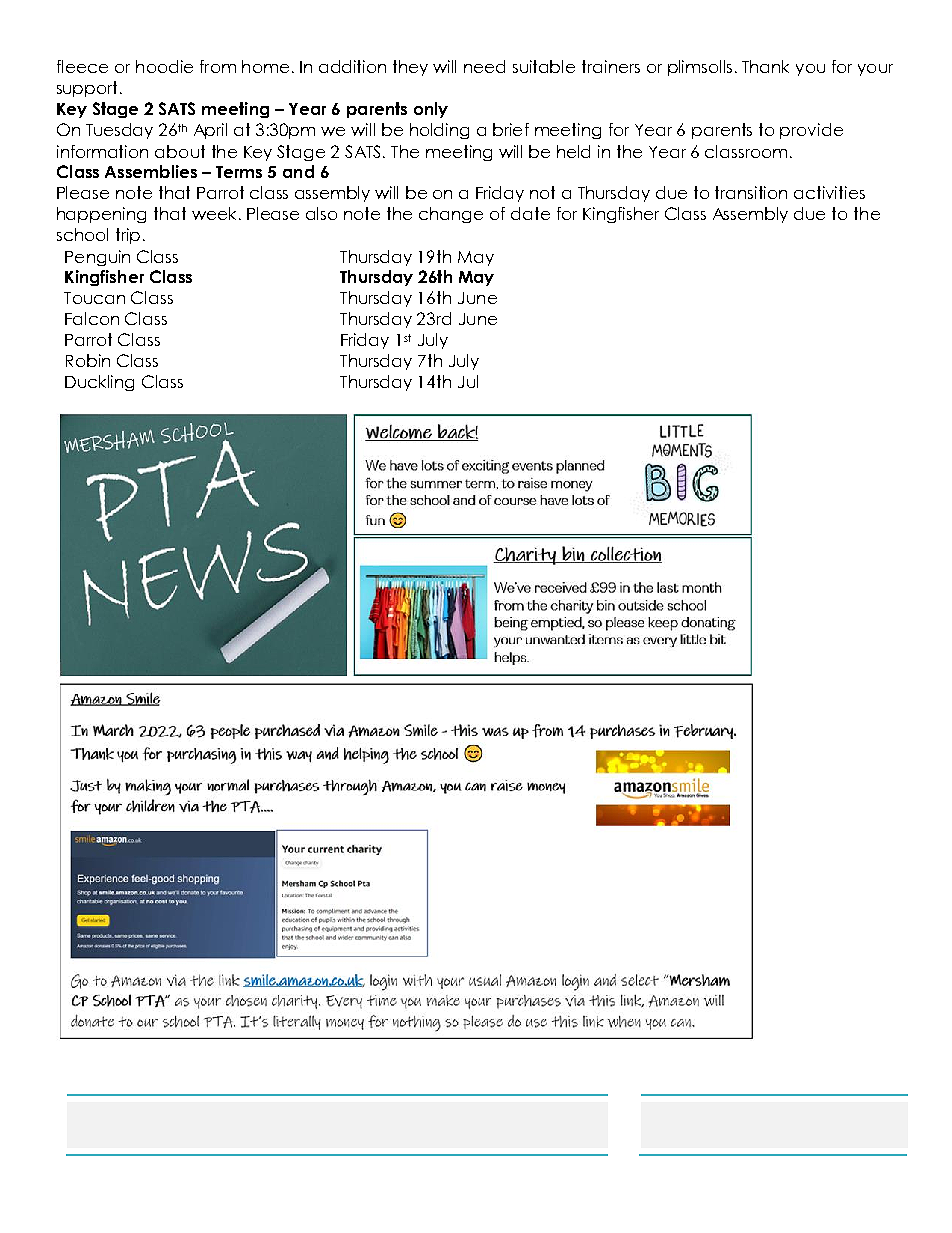 Image resolution: width=952 pixels, height=1233 pixels. What do you see at coordinates (214, 213) in the page?
I see `week` at bounding box center [214, 213].
